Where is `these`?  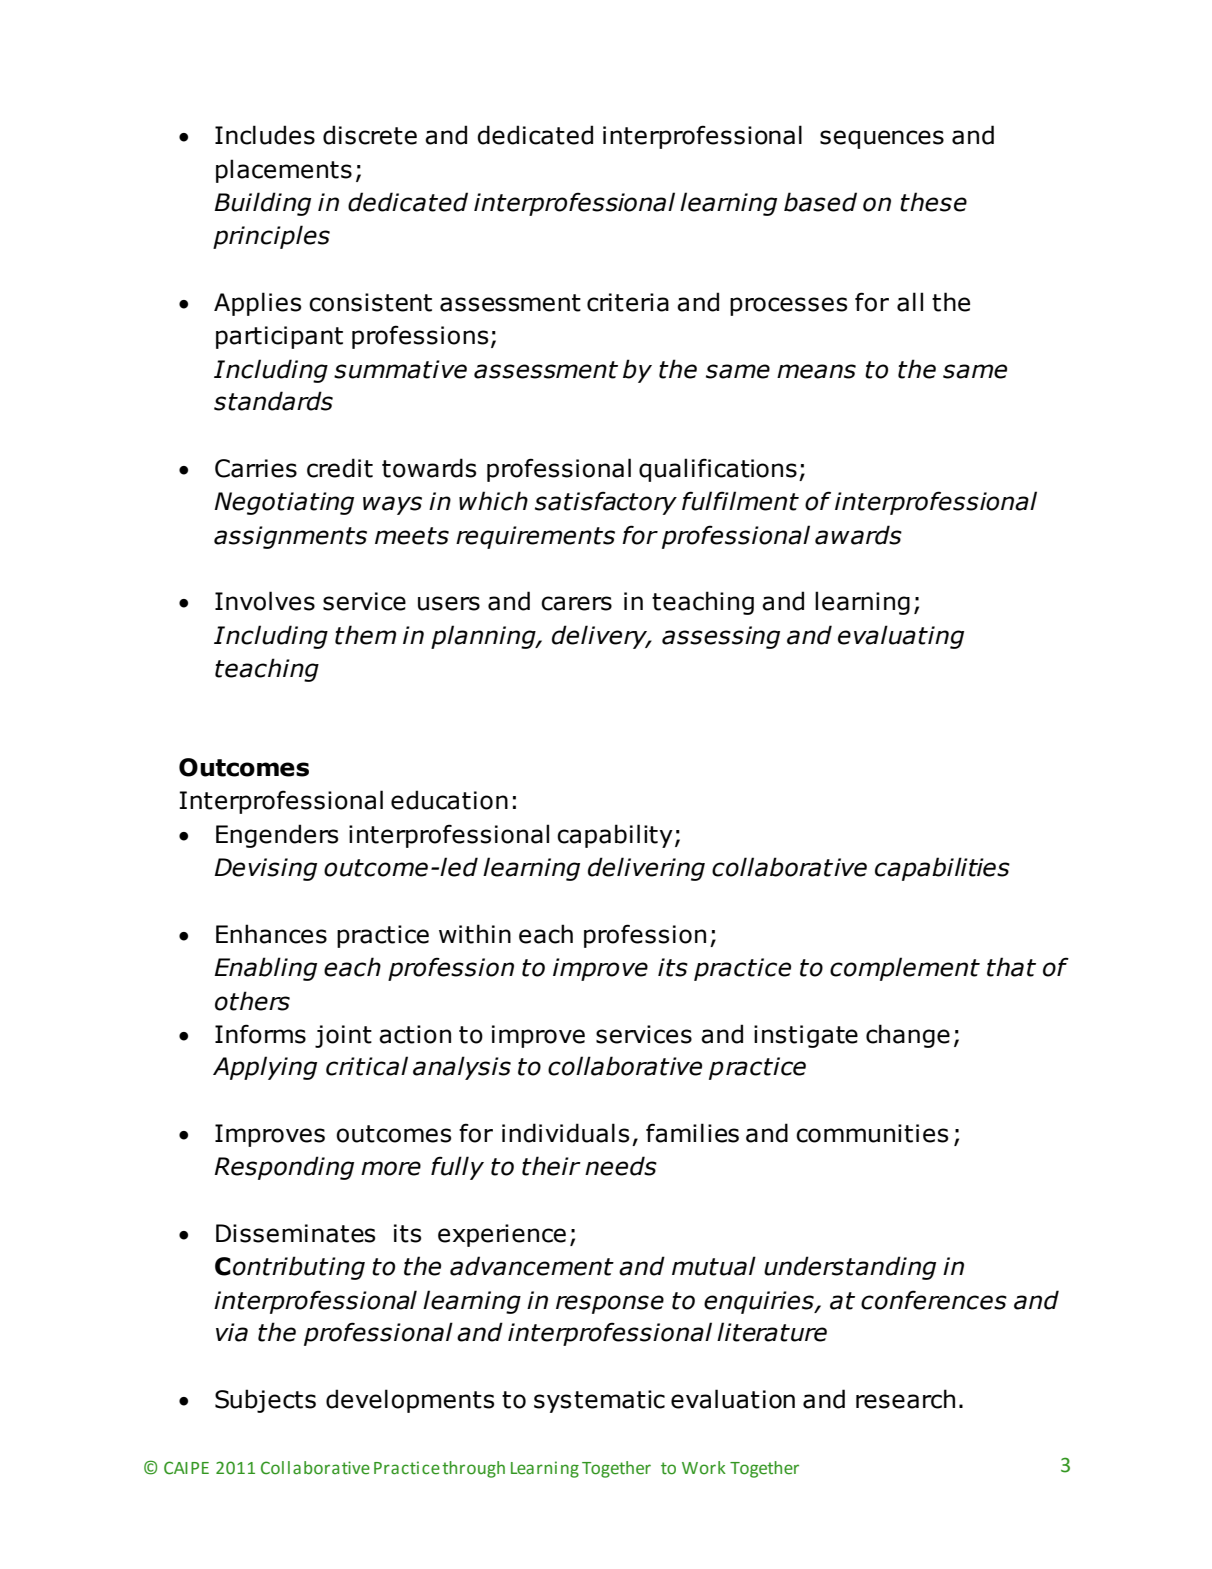
these is located at coordinates (933, 202).
